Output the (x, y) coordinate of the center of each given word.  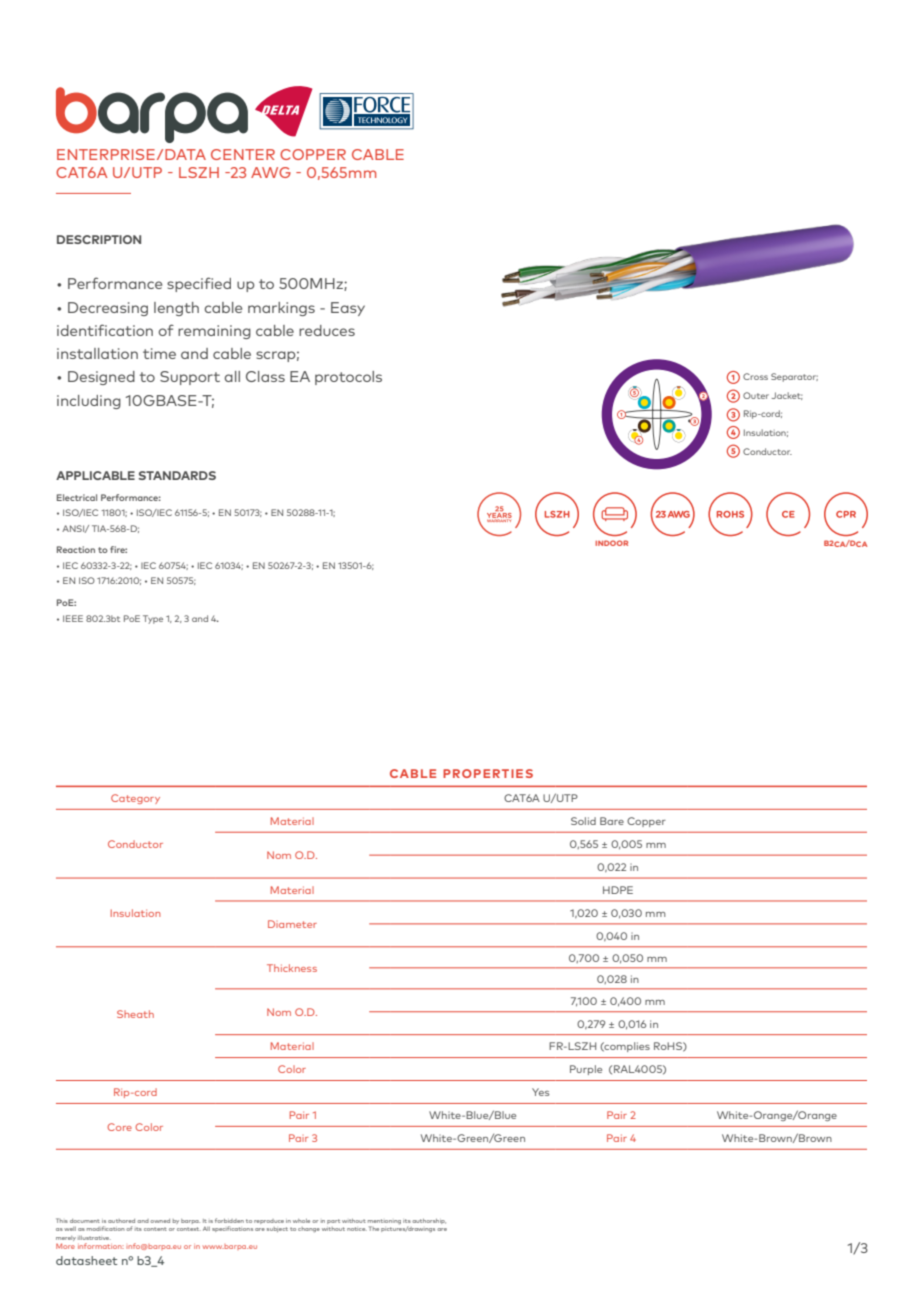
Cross (755, 376)
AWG (271, 172)
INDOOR (611, 543)
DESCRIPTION (99, 239)
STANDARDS (177, 475)
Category (135, 799)
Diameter (292, 924)
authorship (429, 1221)
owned (160, 1221)
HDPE (618, 890)
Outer (756, 395)
